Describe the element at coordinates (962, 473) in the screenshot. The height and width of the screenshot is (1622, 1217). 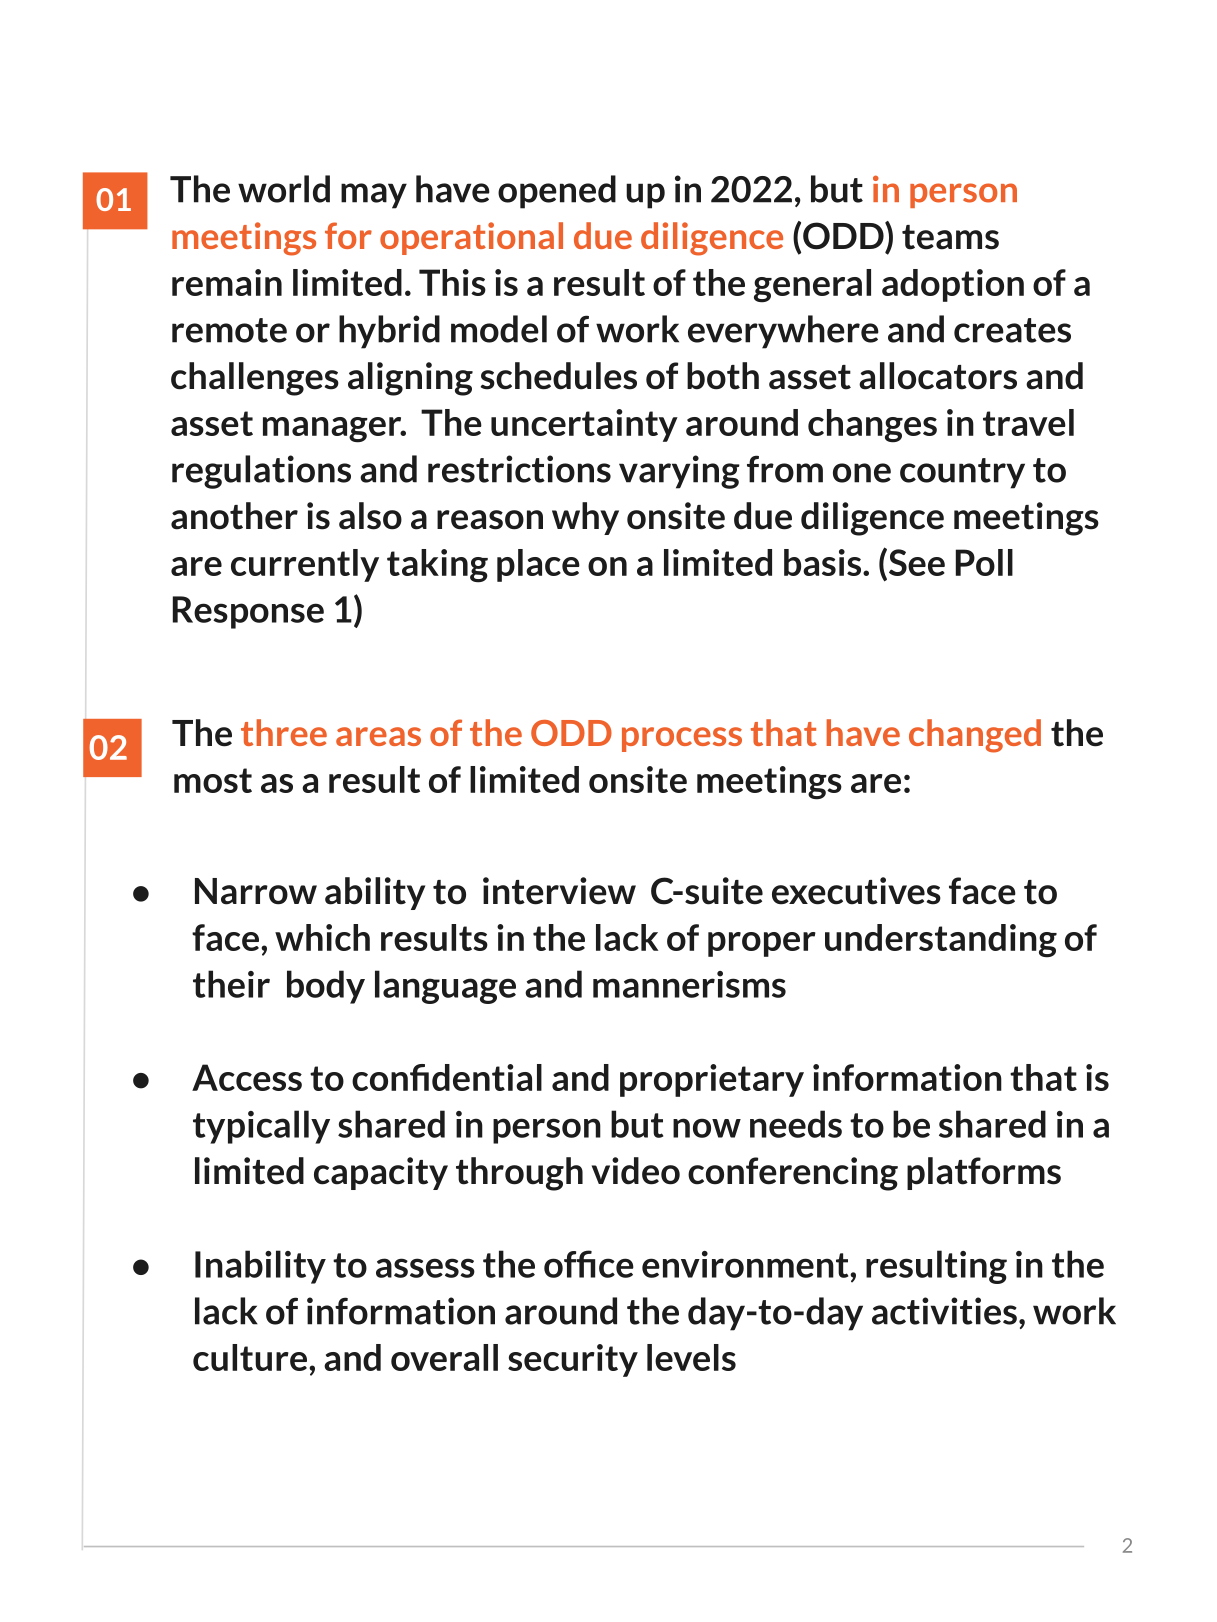
I see `country` at that location.
